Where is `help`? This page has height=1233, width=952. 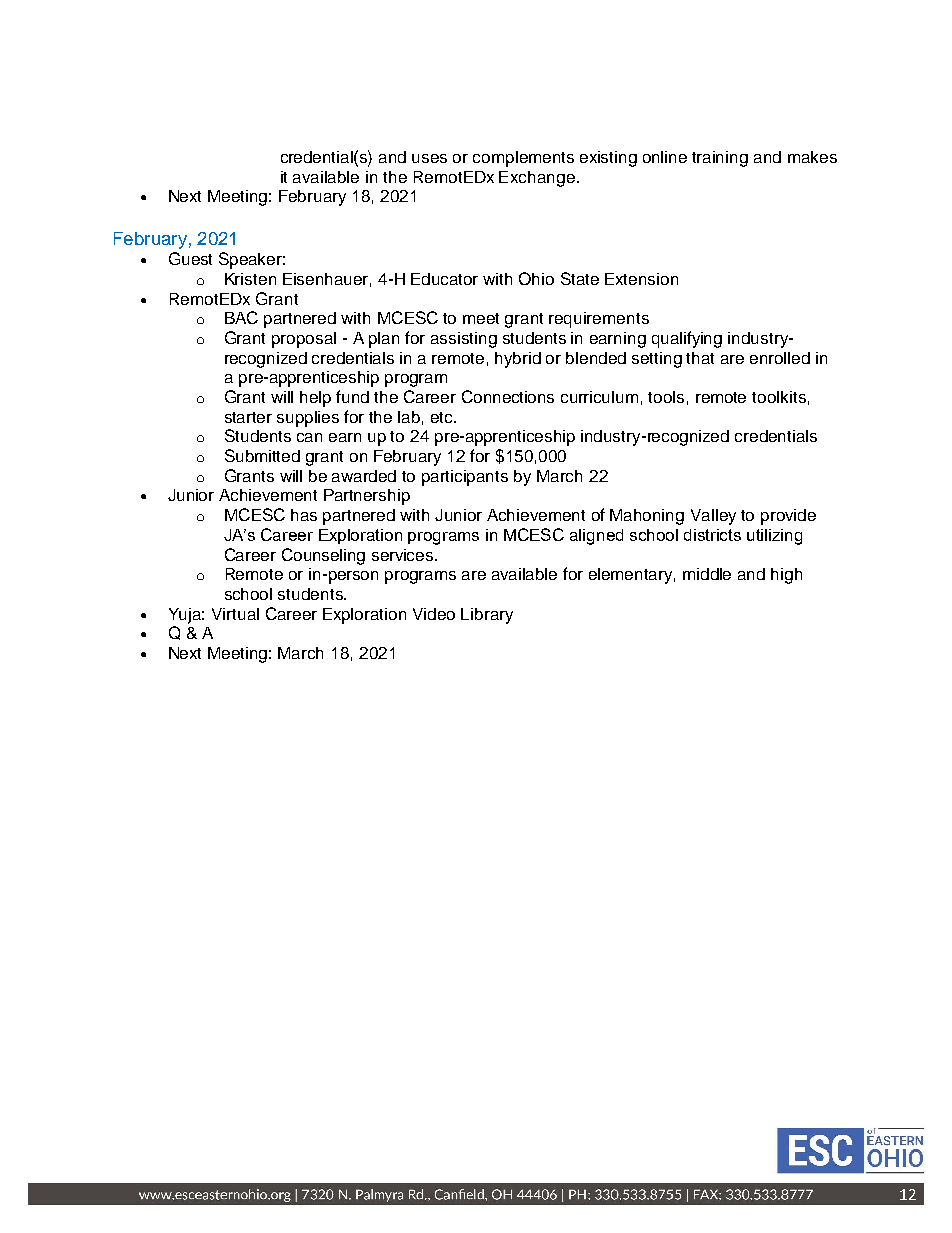
help is located at coordinates (315, 399).
